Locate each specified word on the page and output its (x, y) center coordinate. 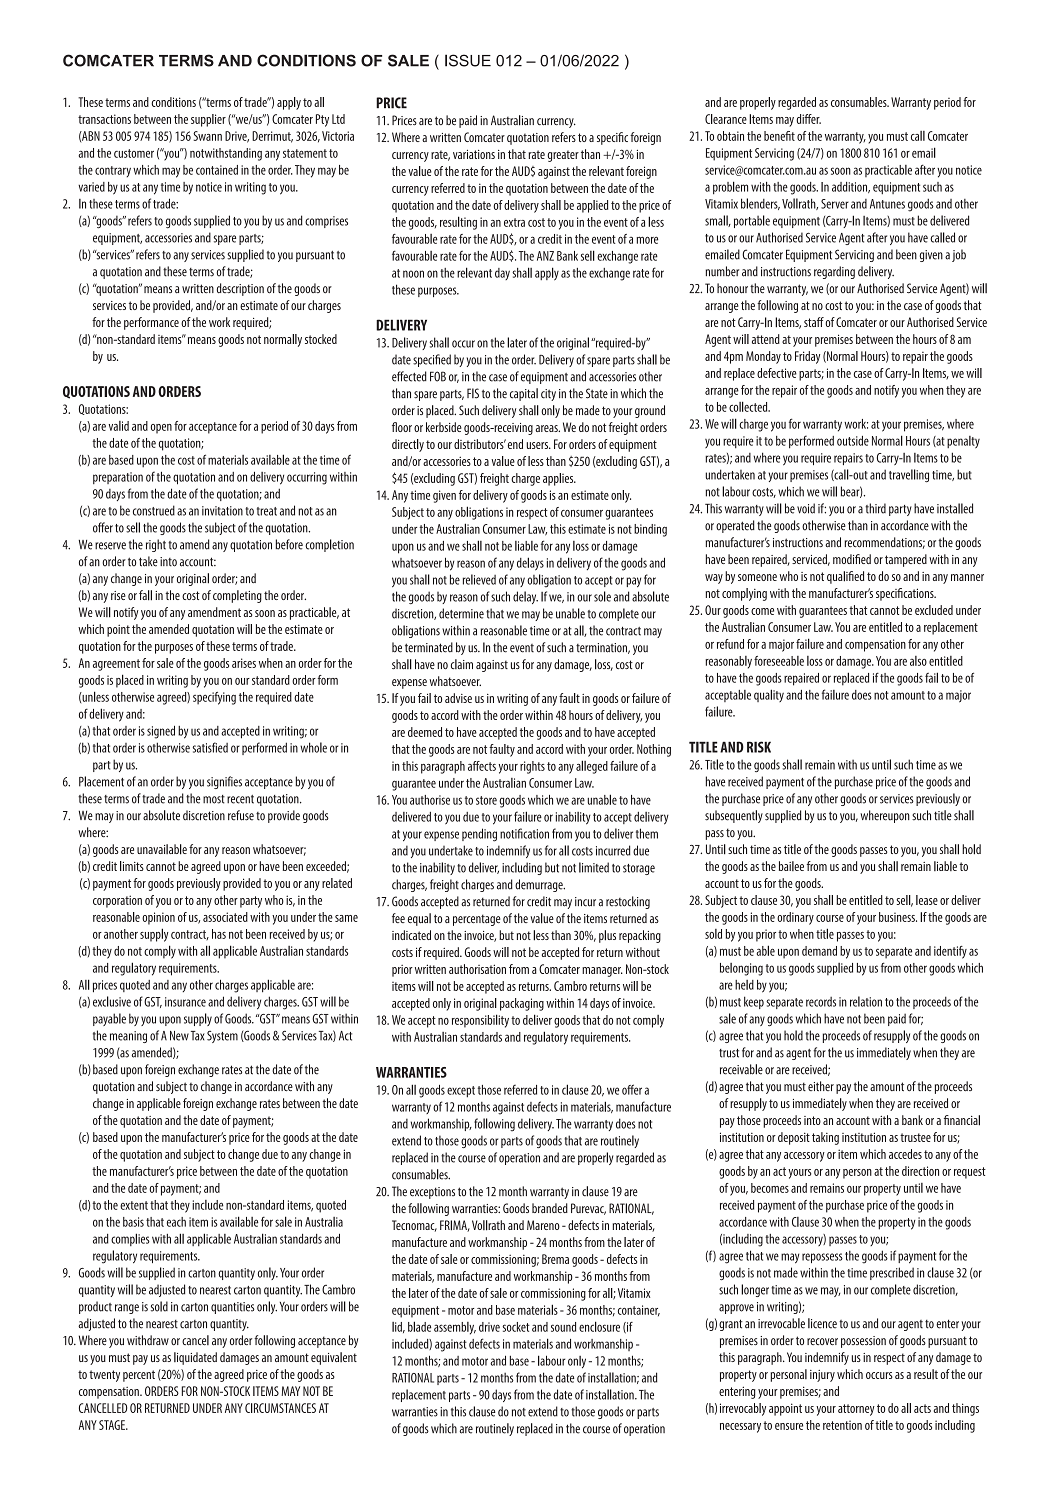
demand (819, 951)
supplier (208, 120)
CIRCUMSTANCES (280, 1408)
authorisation (477, 969)
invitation (222, 511)
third (875, 508)
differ (808, 119)
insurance (185, 1002)
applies (559, 479)
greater (563, 156)
